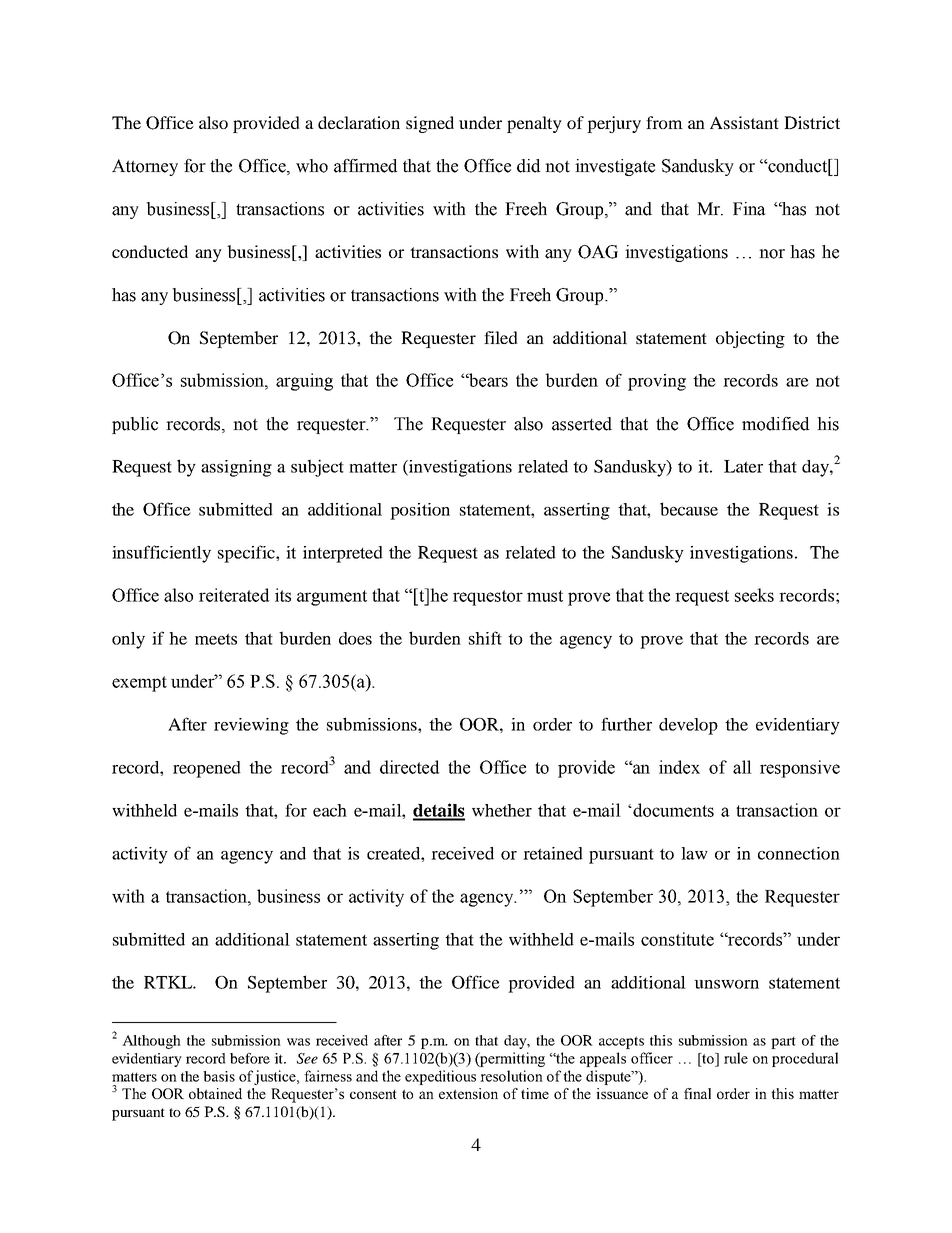  I want to click on whether, so click(502, 810).
